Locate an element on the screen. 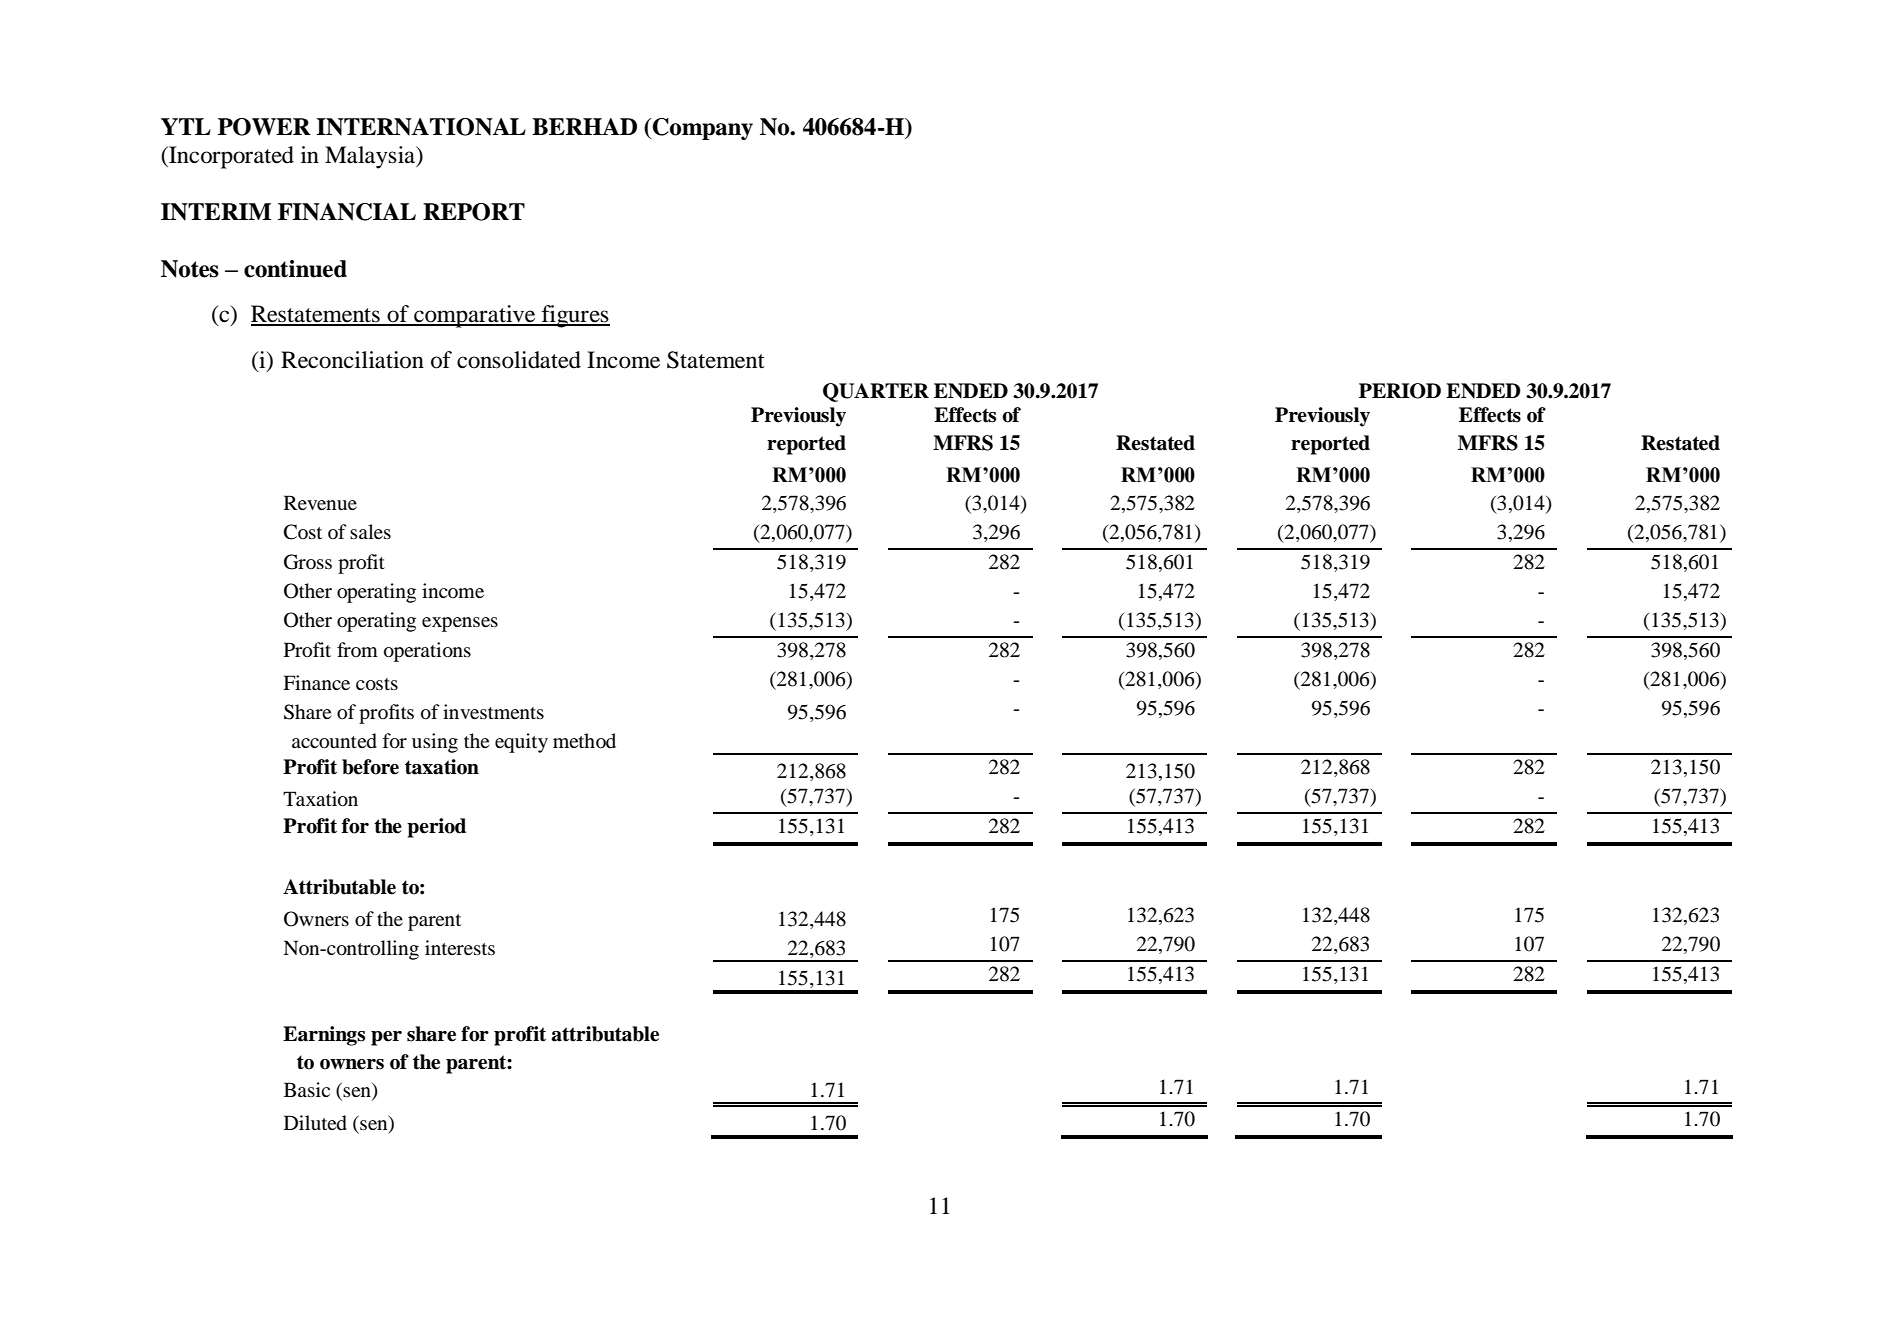  interests is located at coordinates (460, 947).
